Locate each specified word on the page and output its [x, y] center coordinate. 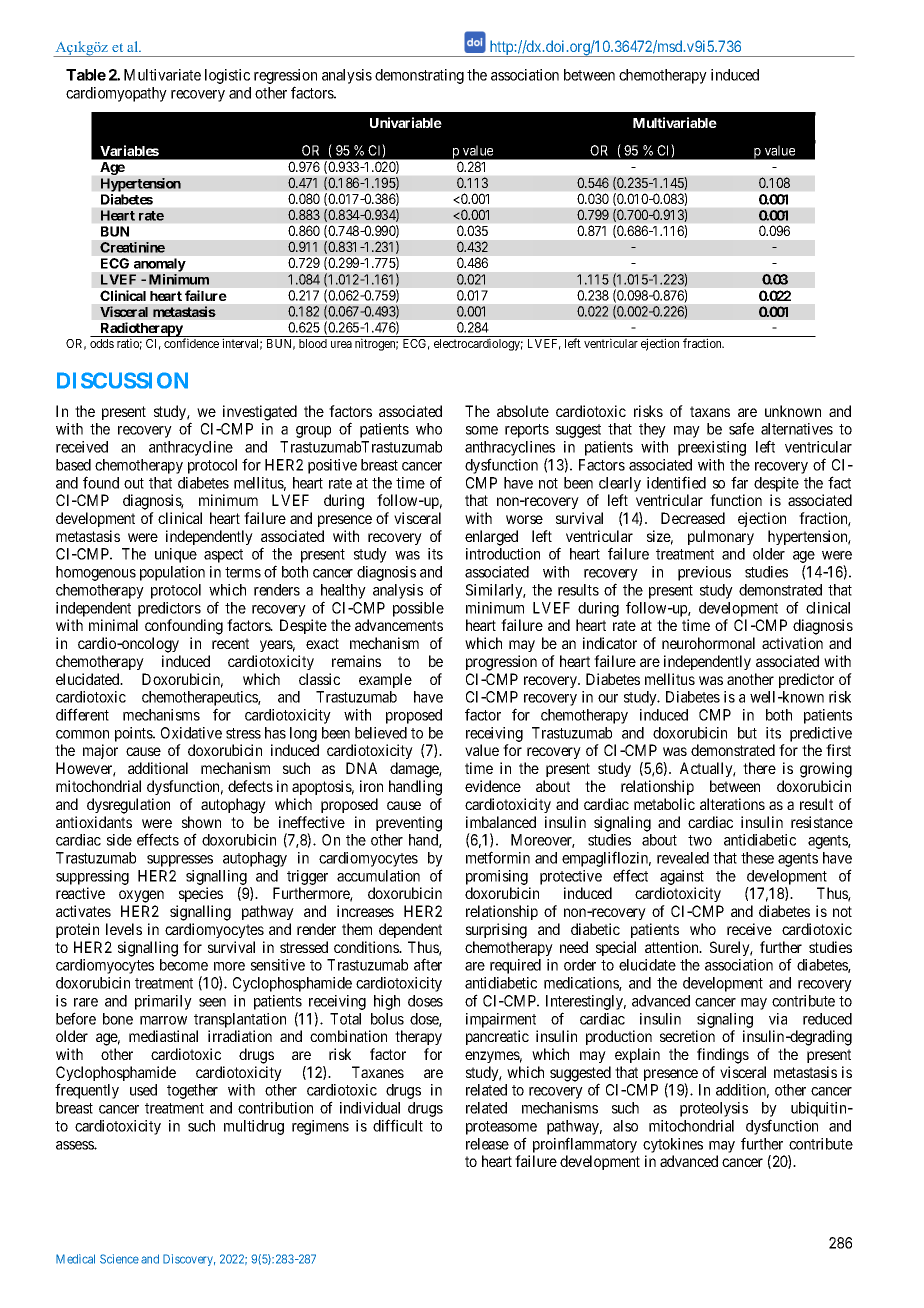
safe [741, 428]
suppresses [180, 861]
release [487, 1144]
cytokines [673, 1145]
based [73, 465]
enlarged [491, 538]
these [757, 858]
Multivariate [162, 75]
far [739, 482]
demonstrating [419, 76]
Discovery [189, 1260]
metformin [498, 857]
